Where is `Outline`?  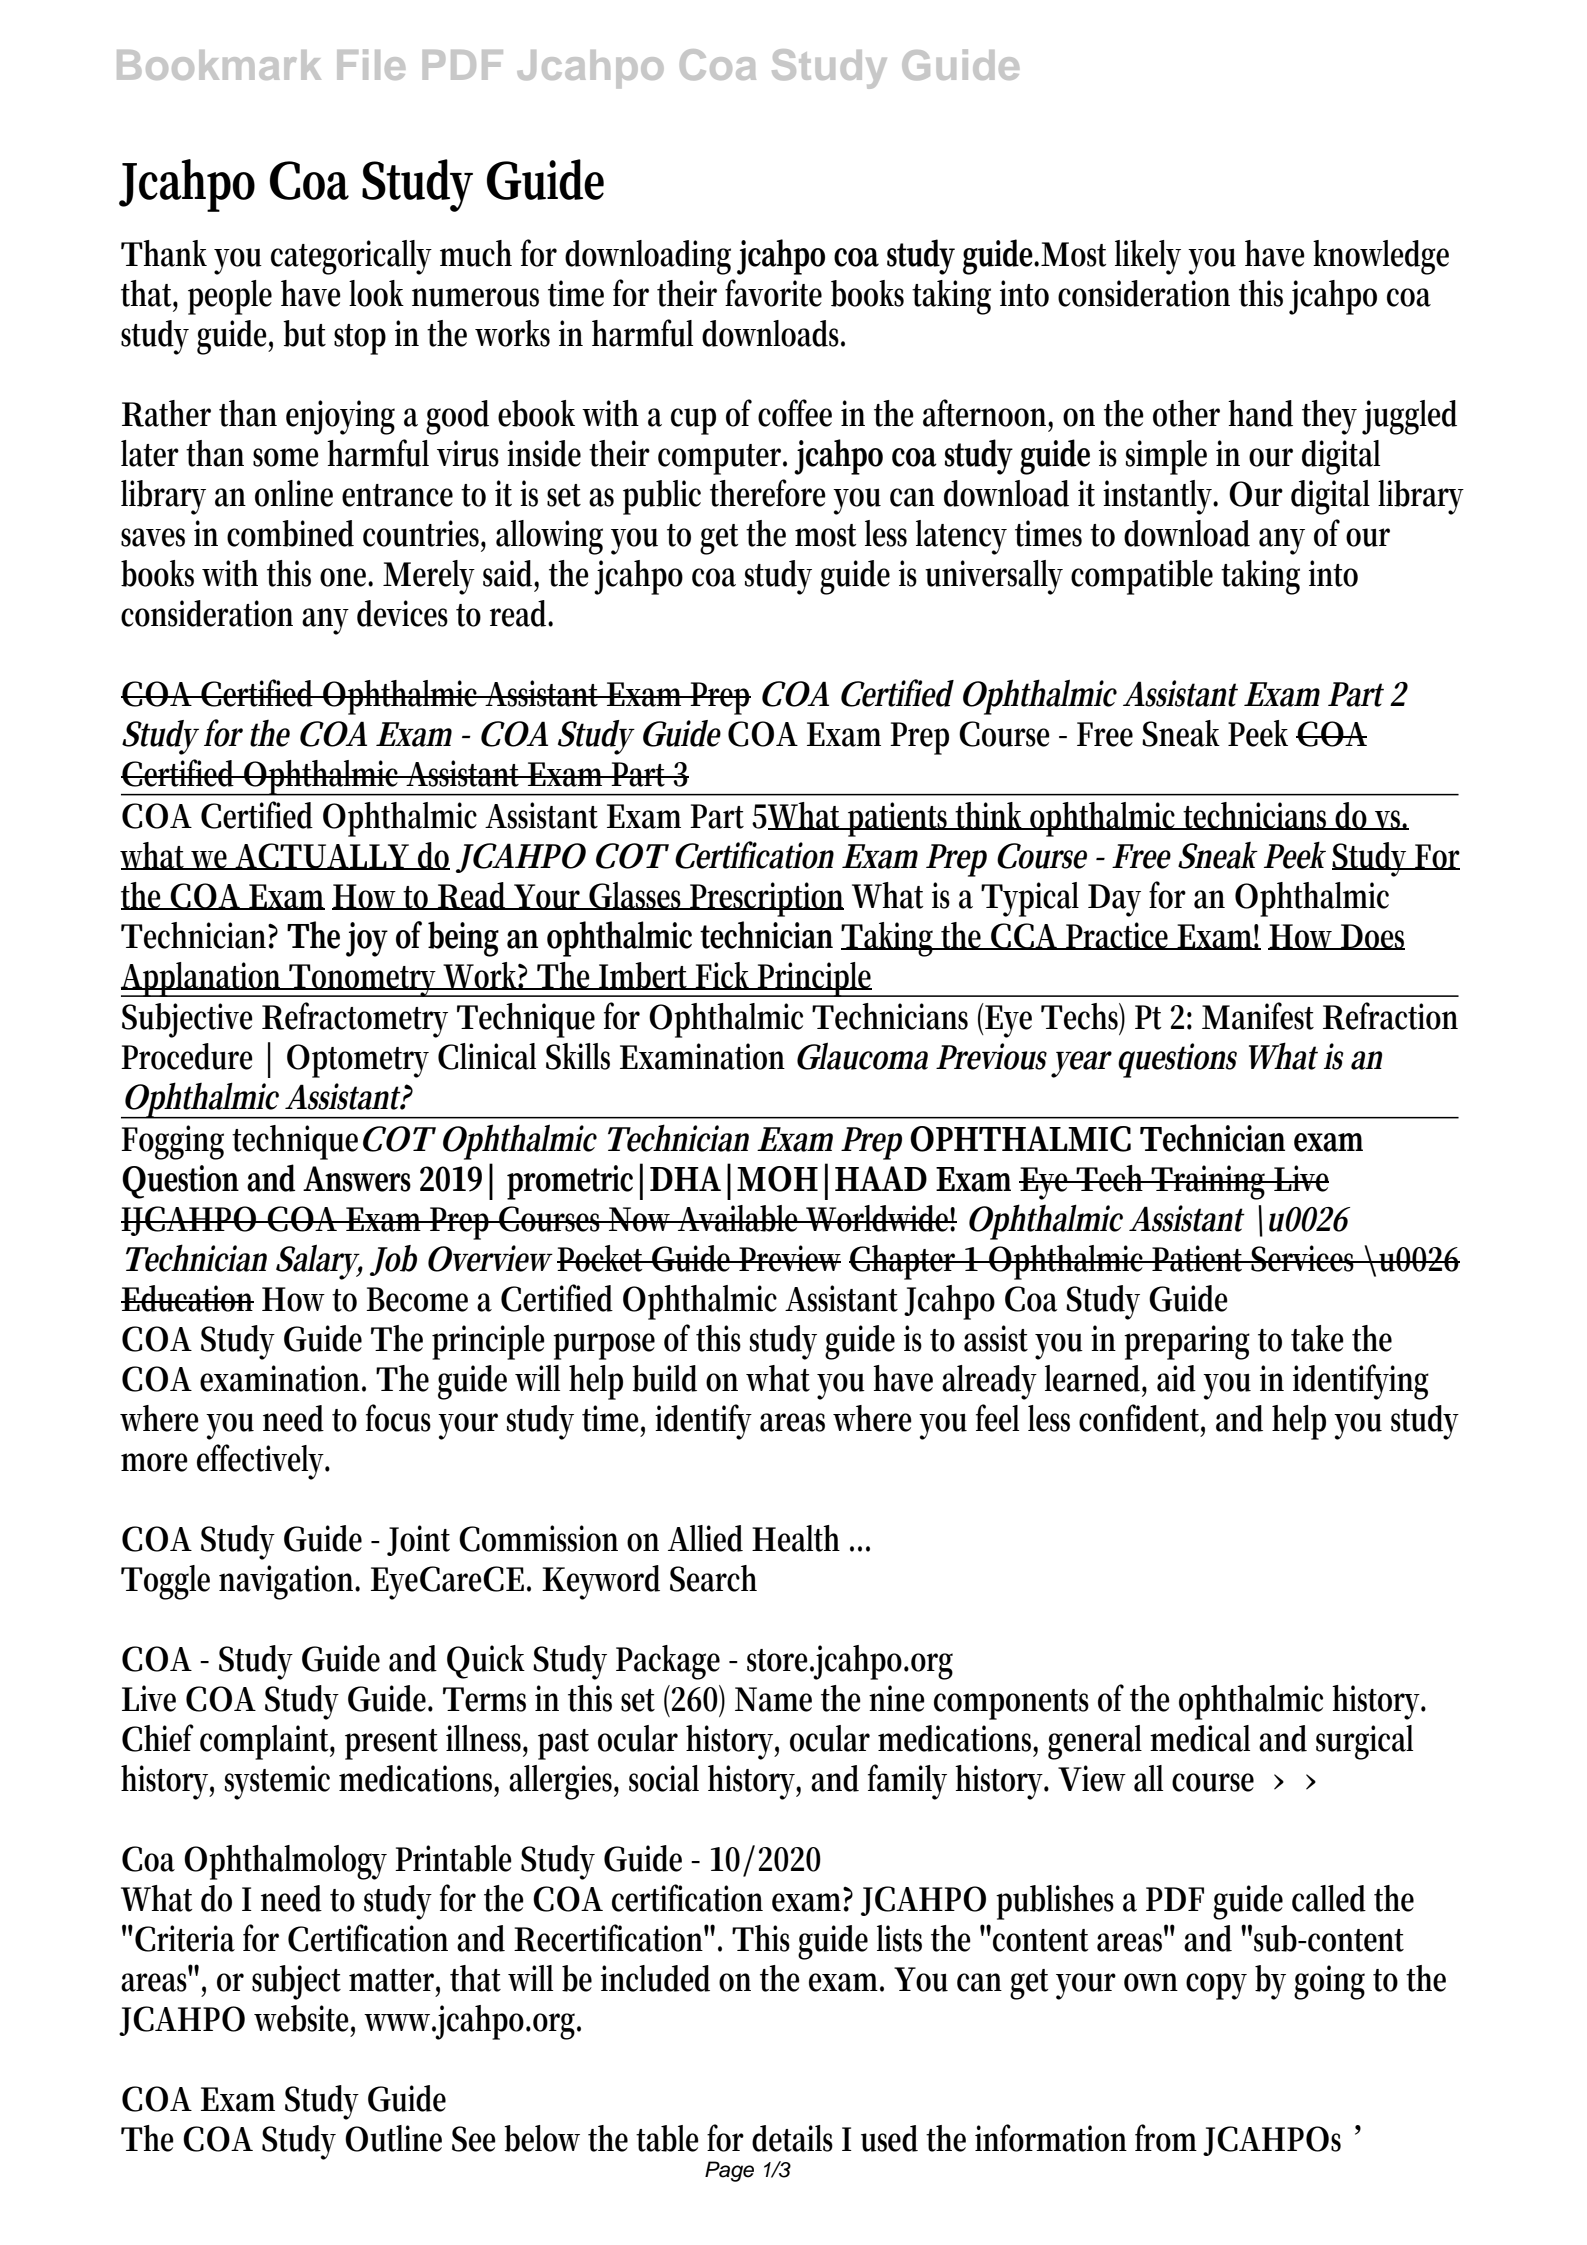 Outline is located at coordinates (393, 2138).
